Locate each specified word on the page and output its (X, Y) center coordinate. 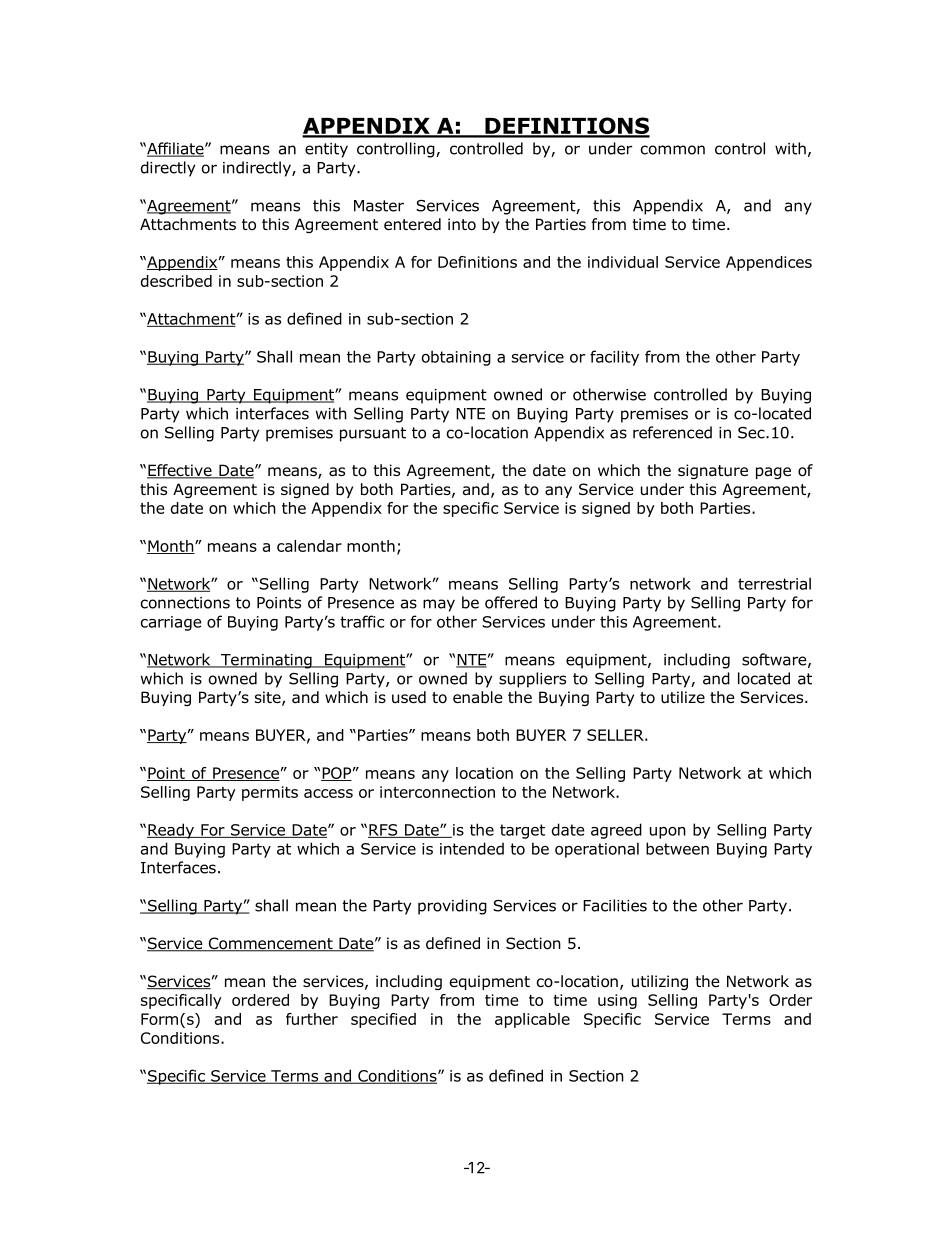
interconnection (437, 792)
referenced (672, 432)
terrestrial (774, 583)
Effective (180, 471)
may (439, 605)
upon (668, 833)
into (462, 224)
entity (326, 150)
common (673, 150)
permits (270, 793)
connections (185, 603)
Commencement (270, 944)
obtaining (456, 358)
